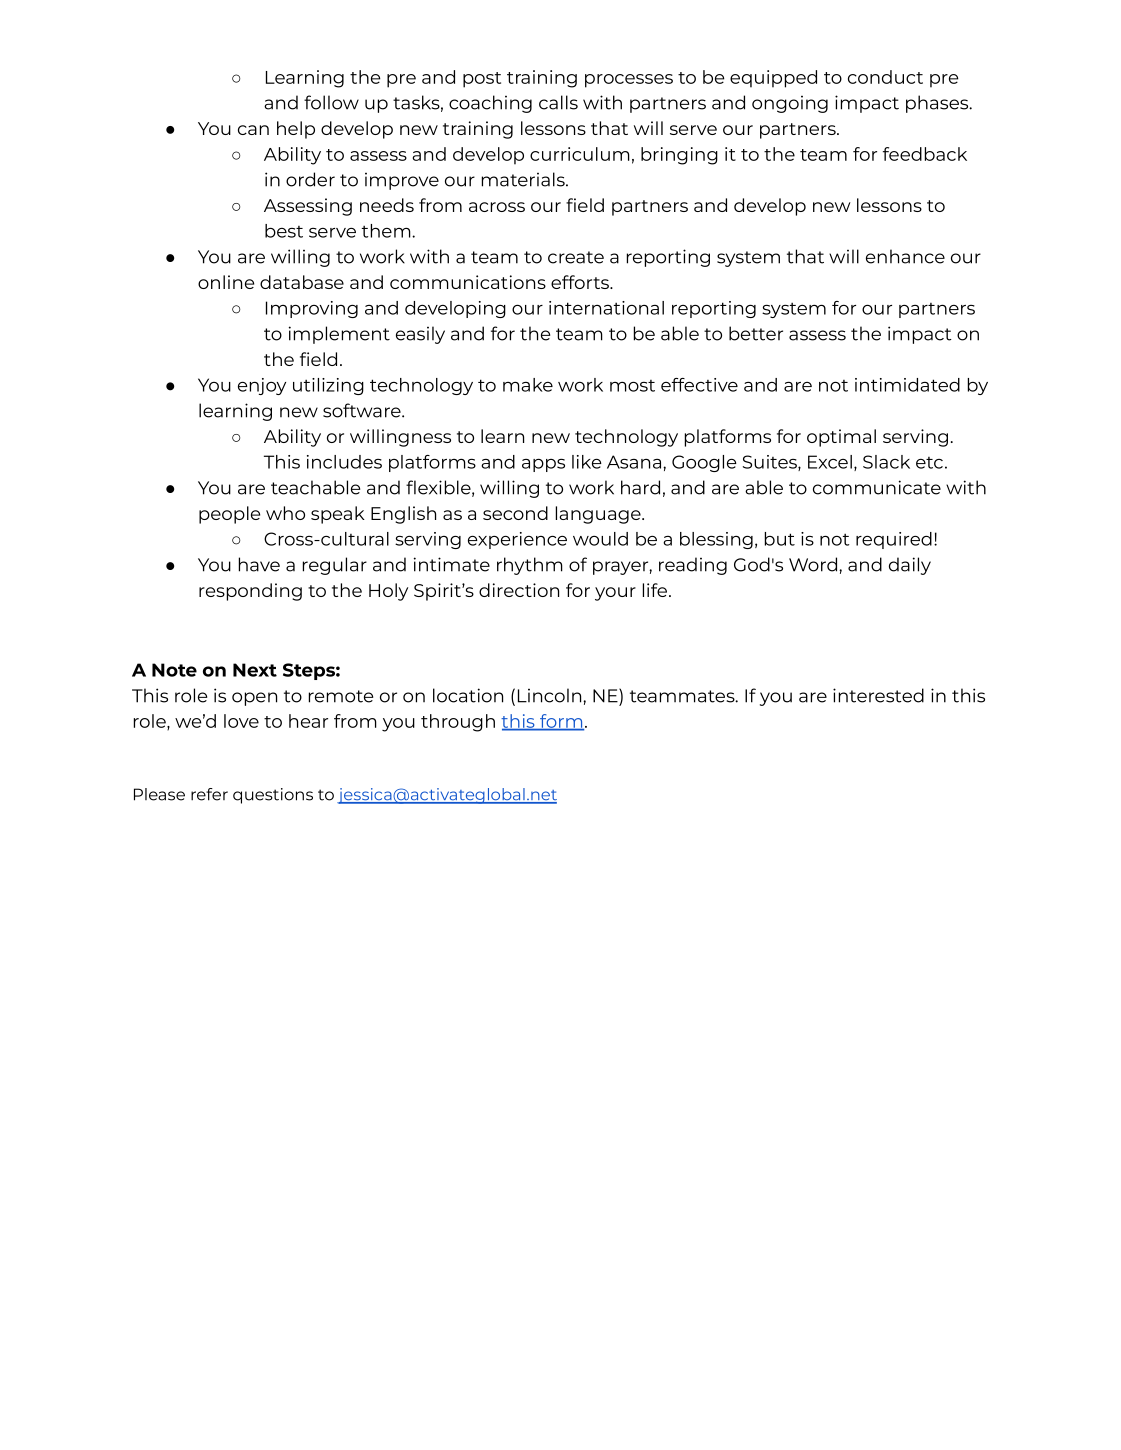 Image resolution: width=1121 pixels, height=1450 pixels. I want to click on questions, so click(273, 796).
